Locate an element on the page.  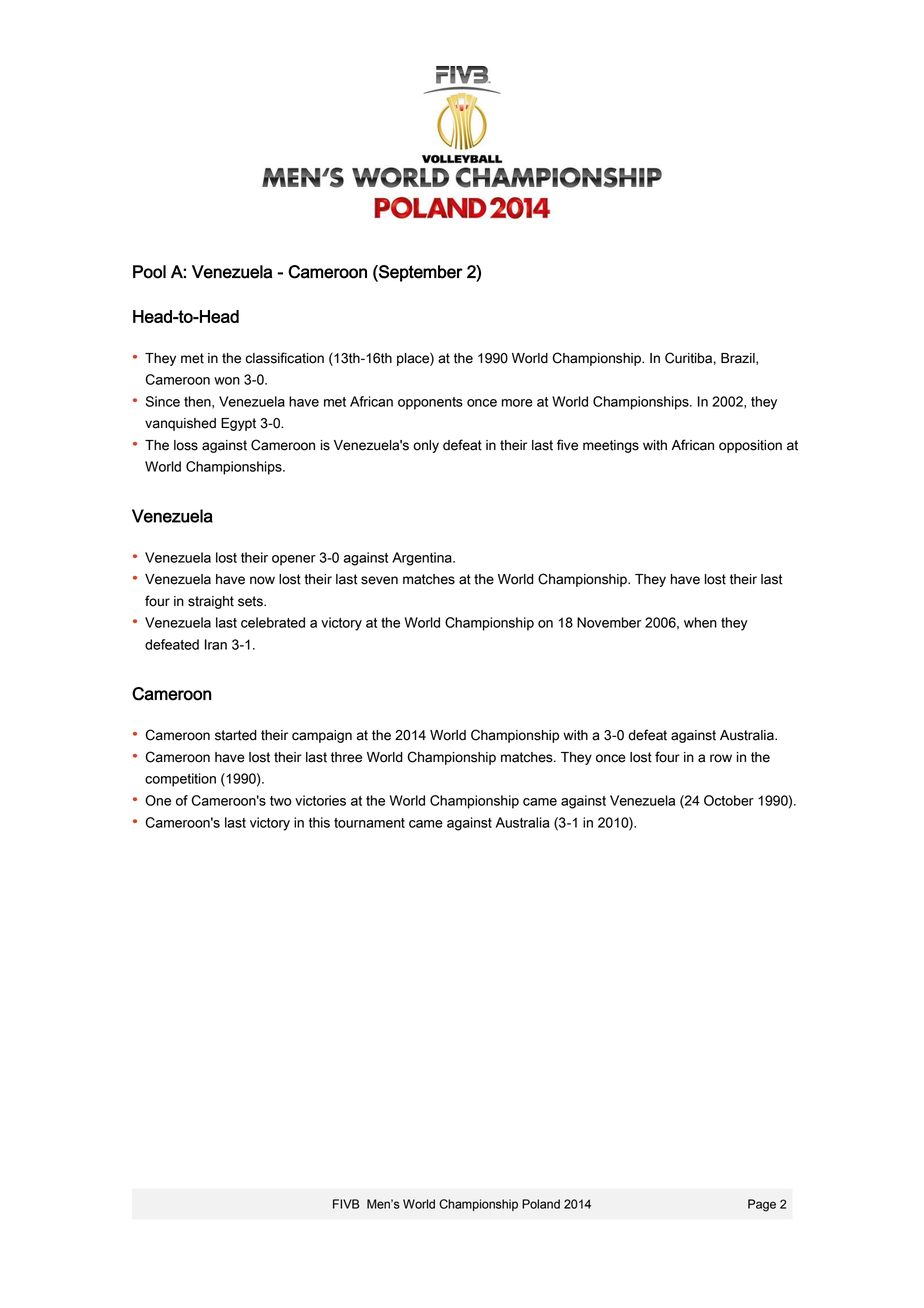
three is located at coordinates (346, 757).
